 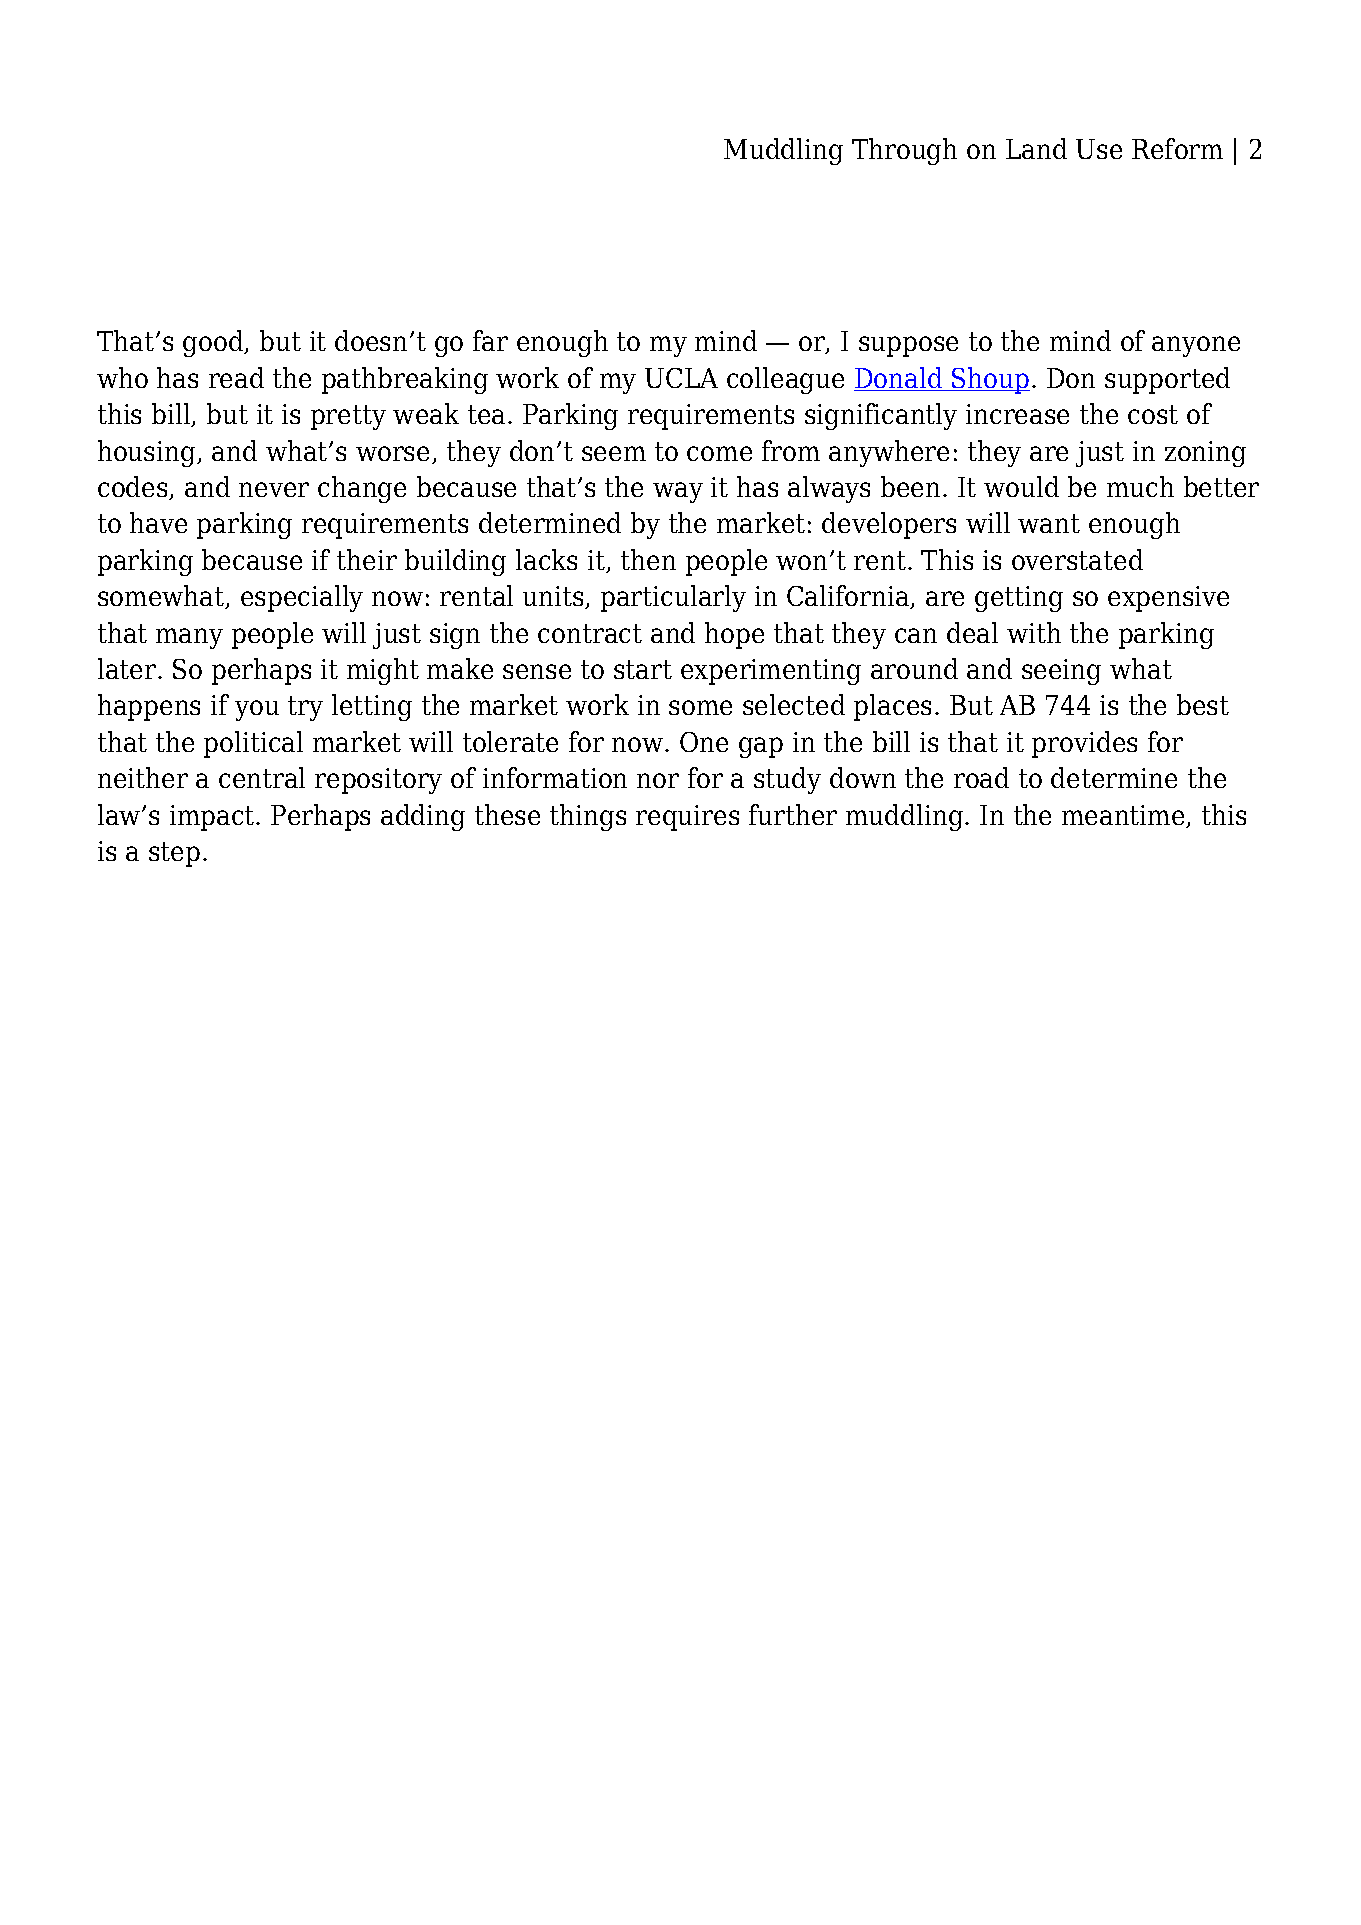 I want to click on pretty, so click(x=348, y=417).
